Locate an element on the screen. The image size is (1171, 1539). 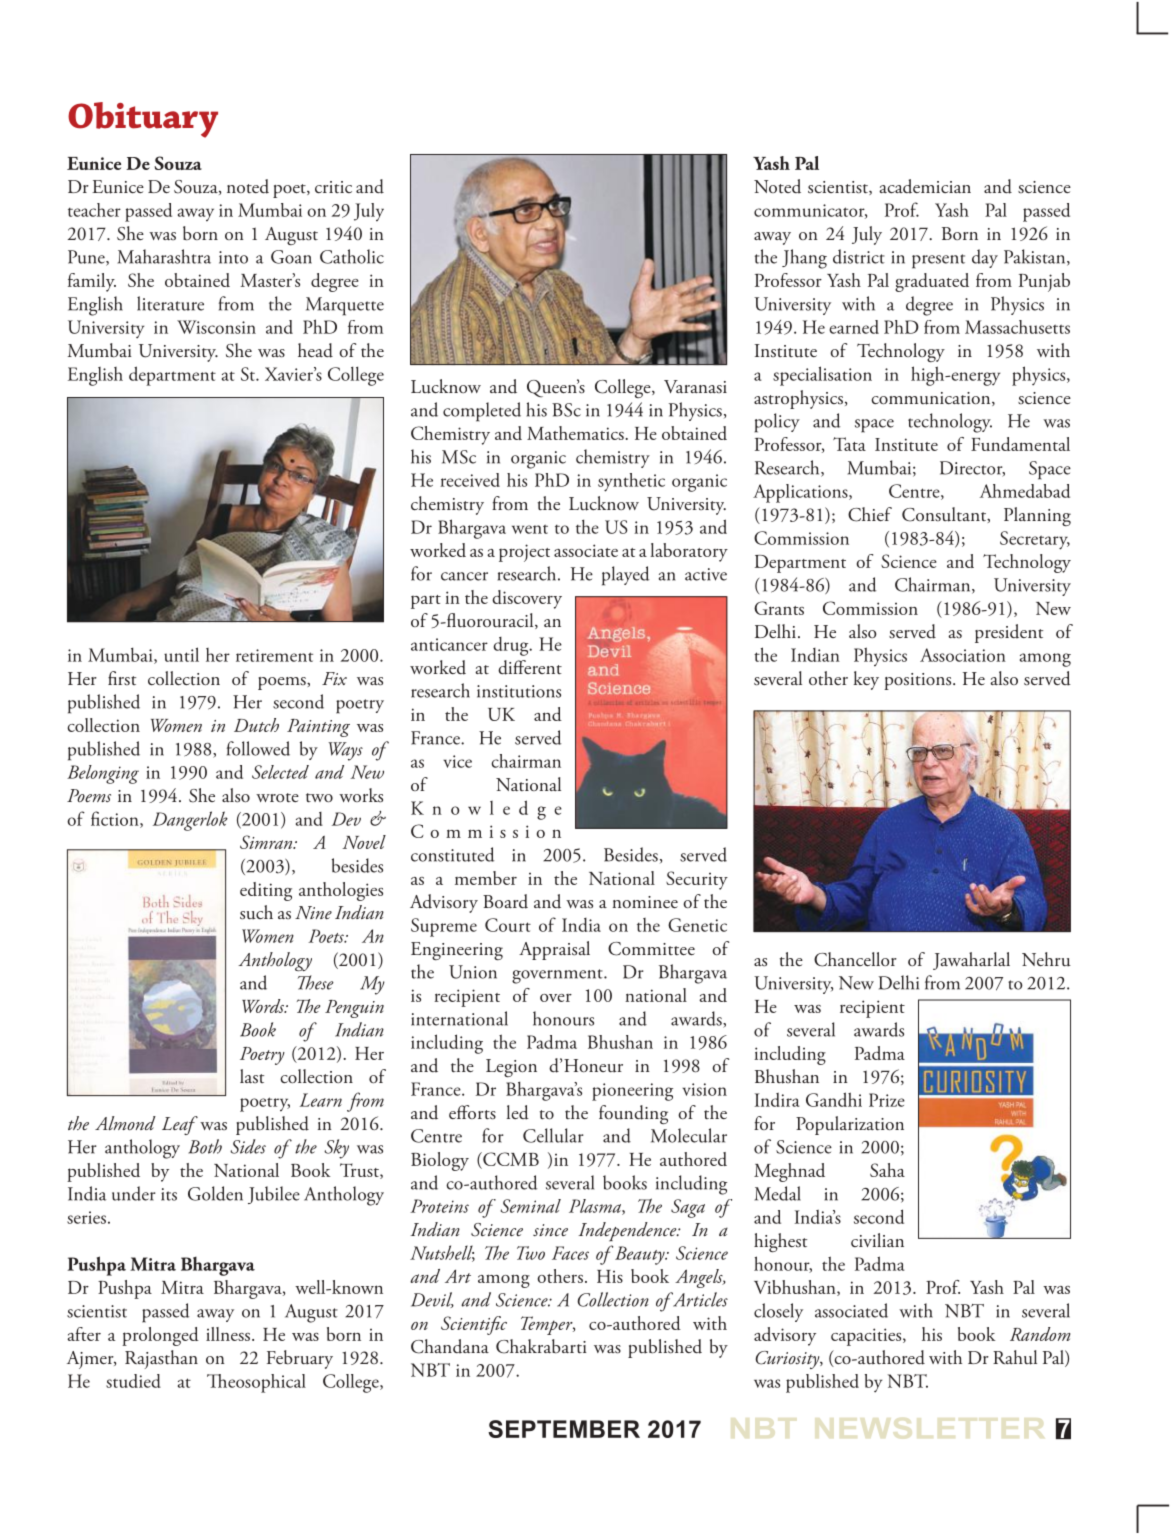
Theosophical is located at coordinates (256, 1383).
